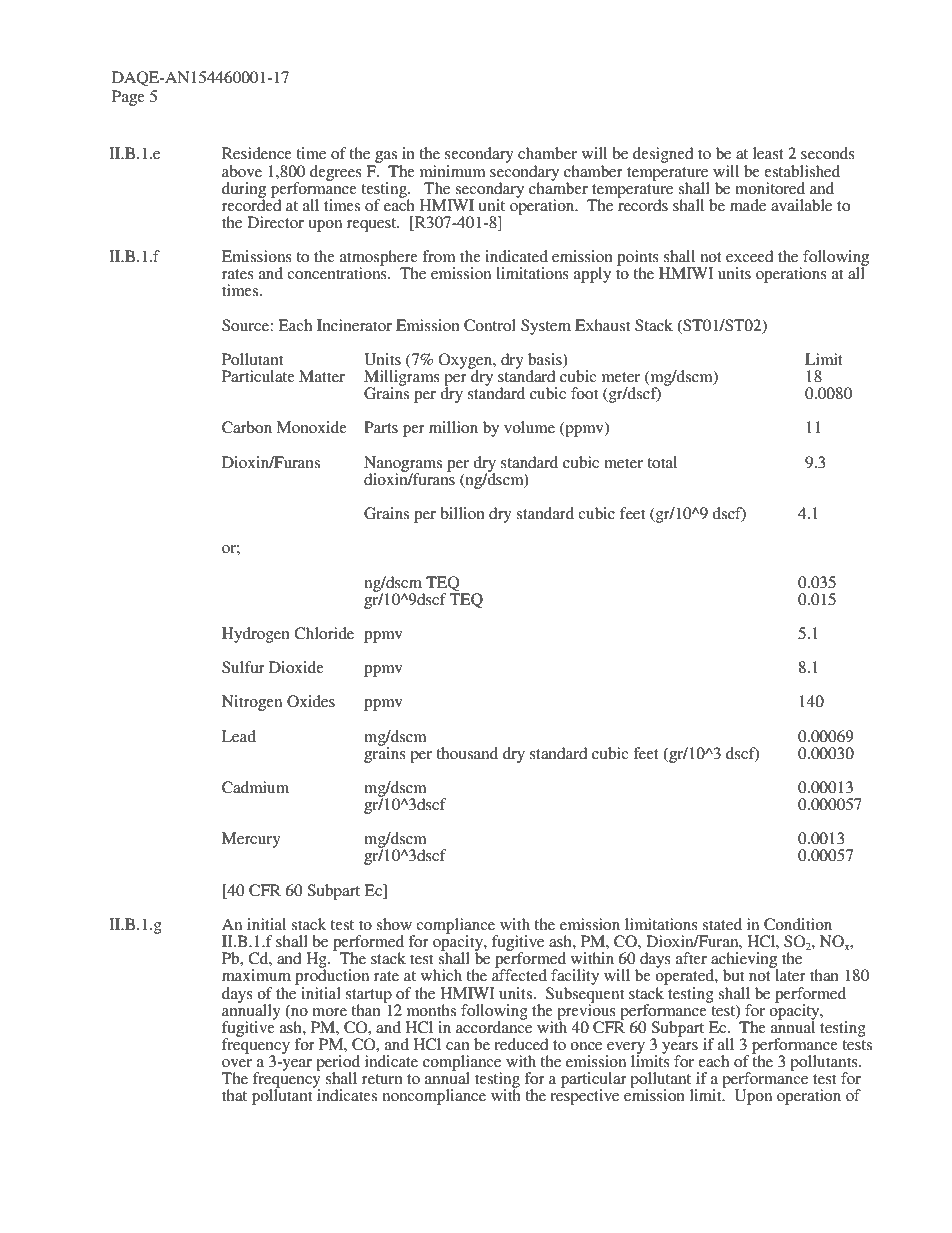 The image size is (952, 1233). Describe the element at coordinates (237, 1063) in the screenshot. I see `over` at that location.
